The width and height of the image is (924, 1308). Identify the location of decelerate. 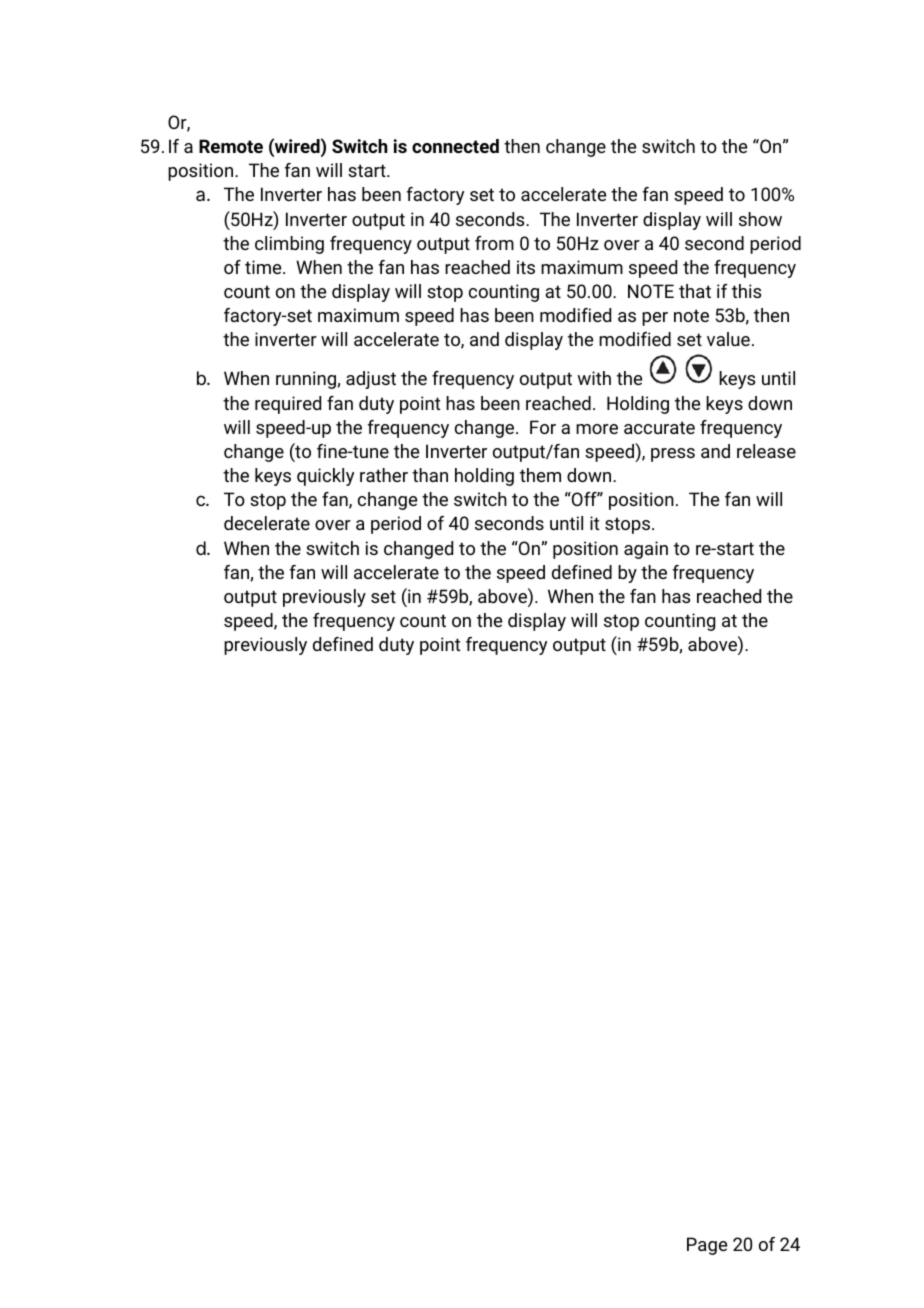
(267, 523).
